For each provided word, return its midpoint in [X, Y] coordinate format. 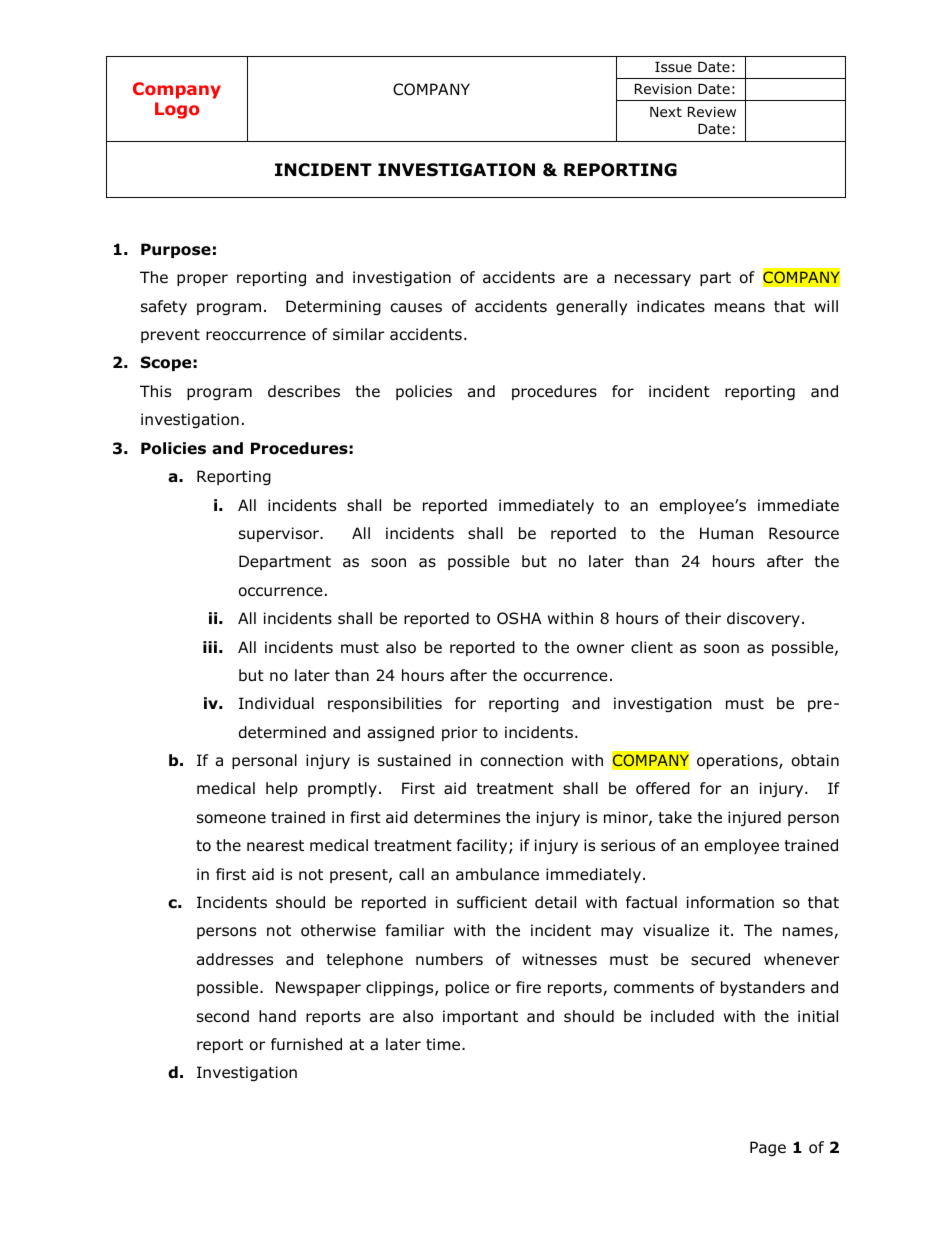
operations [738, 761]
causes [416, 308]
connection [522, 760]
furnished [306, 1044]
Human [726, 533]
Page [768, 1148]
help [282, 789]
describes [304, 391]
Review [712, 111]
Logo [177, 110]
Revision [663, 89]
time [444, 1044]
